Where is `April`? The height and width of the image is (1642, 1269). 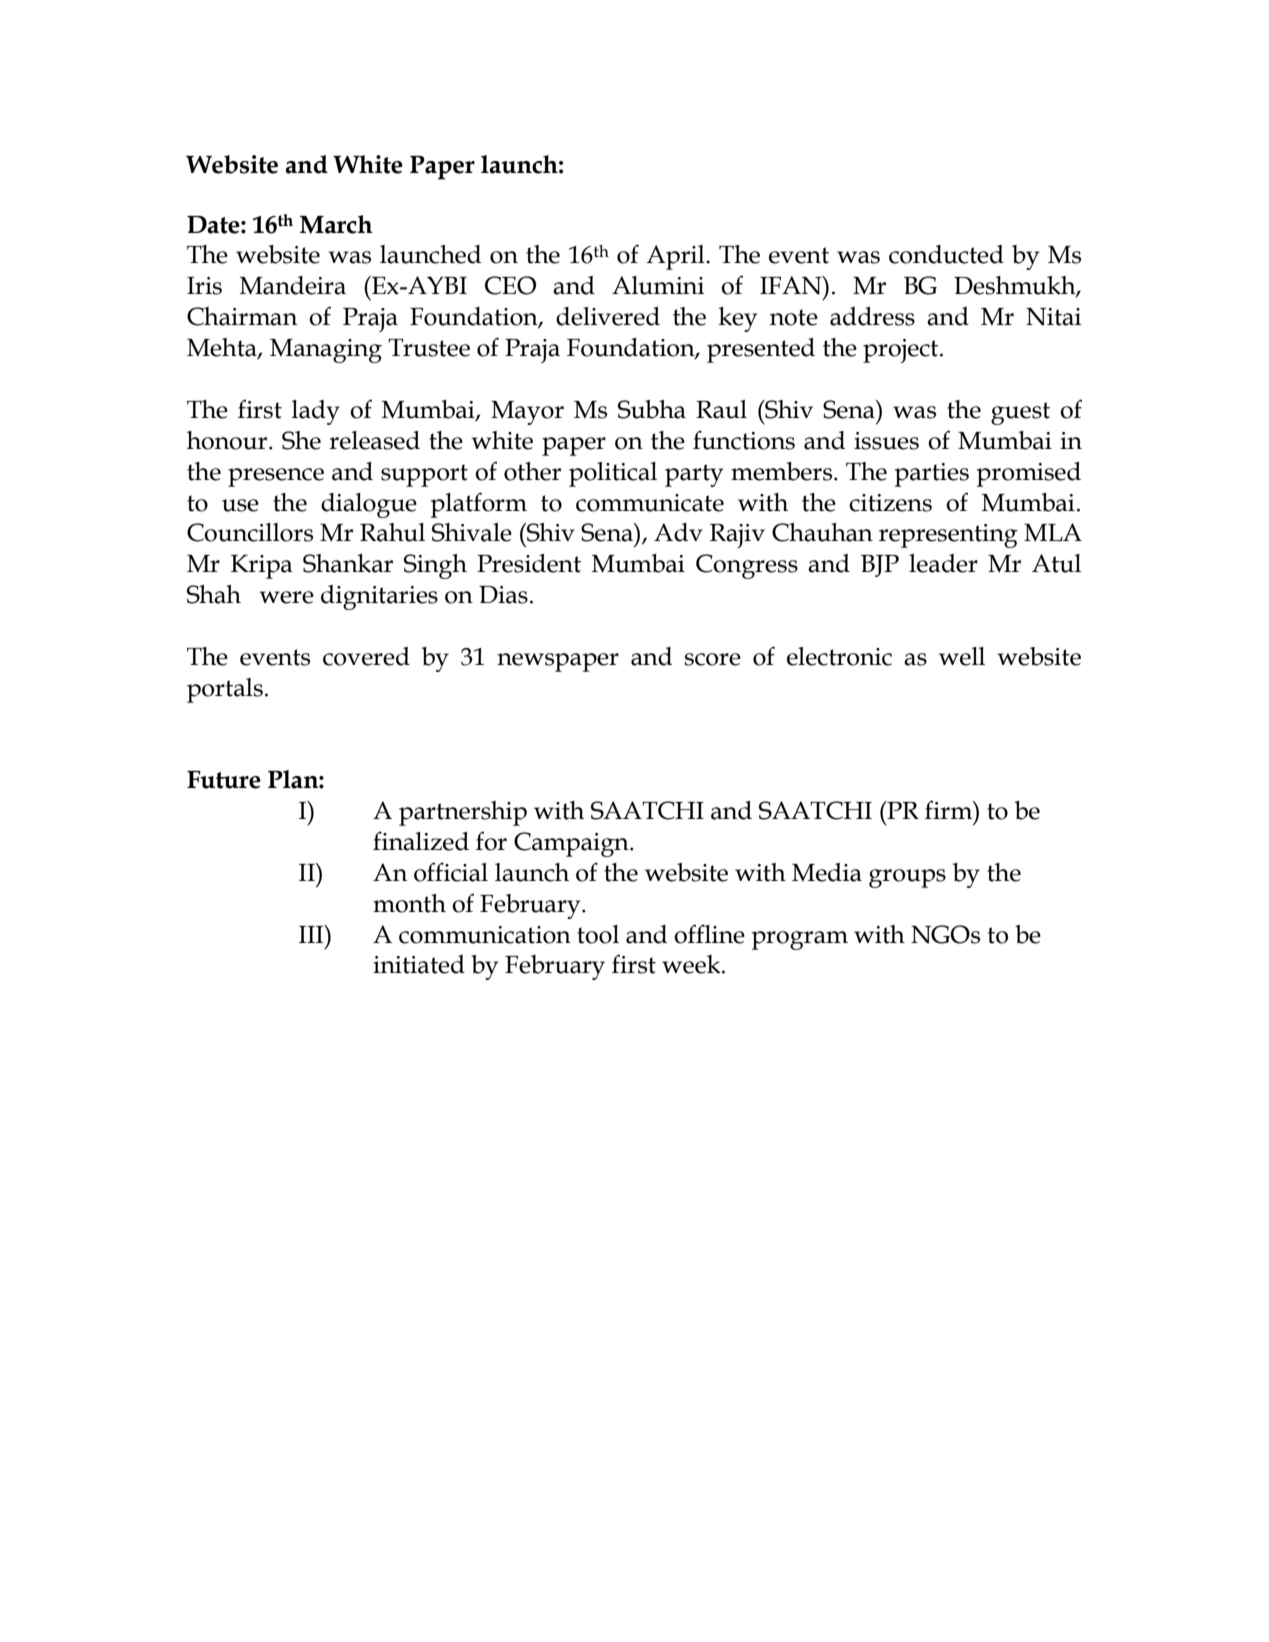 April is located at coordinates (676, 257).
